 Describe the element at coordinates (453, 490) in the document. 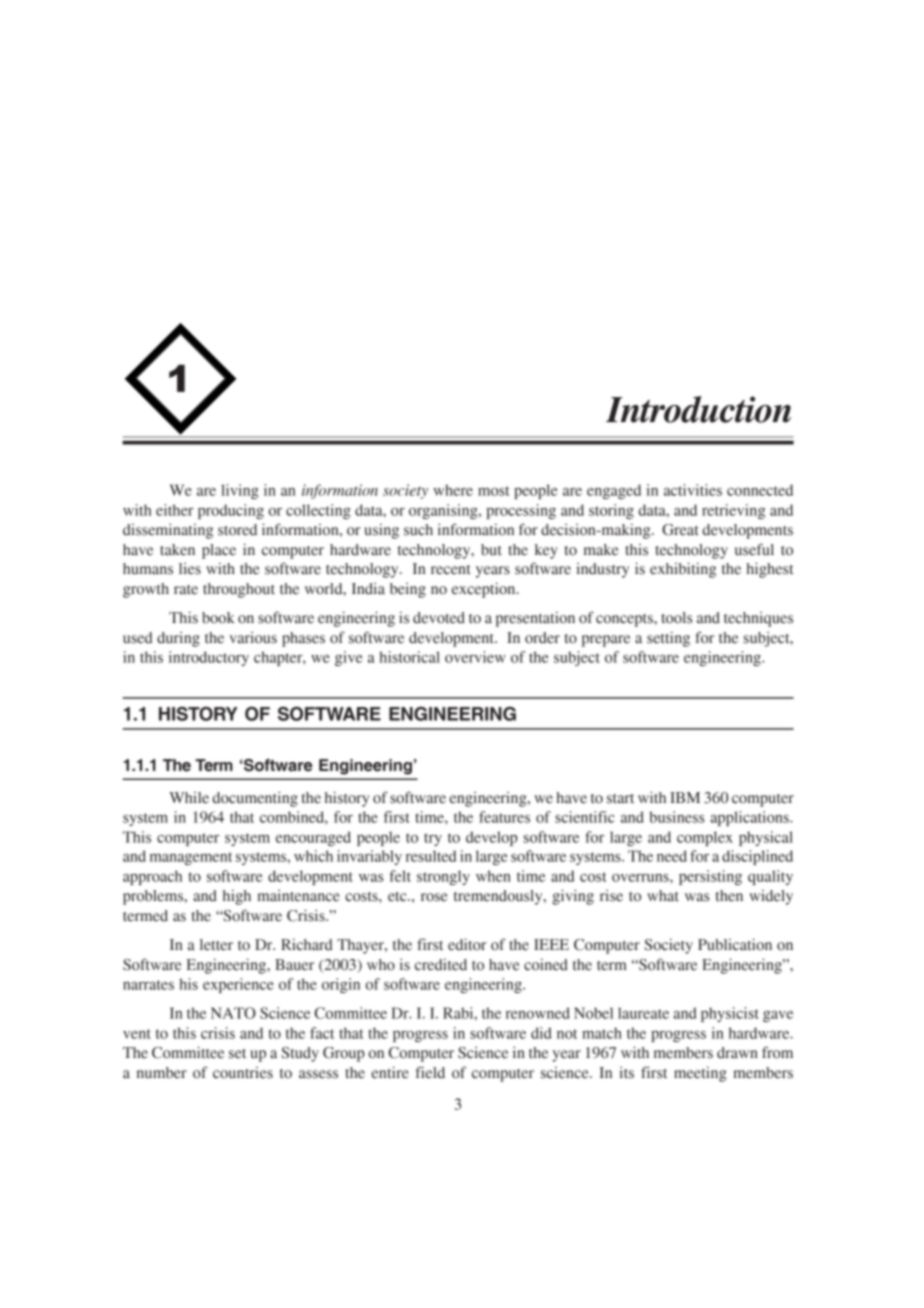

I see `where` at that location.
